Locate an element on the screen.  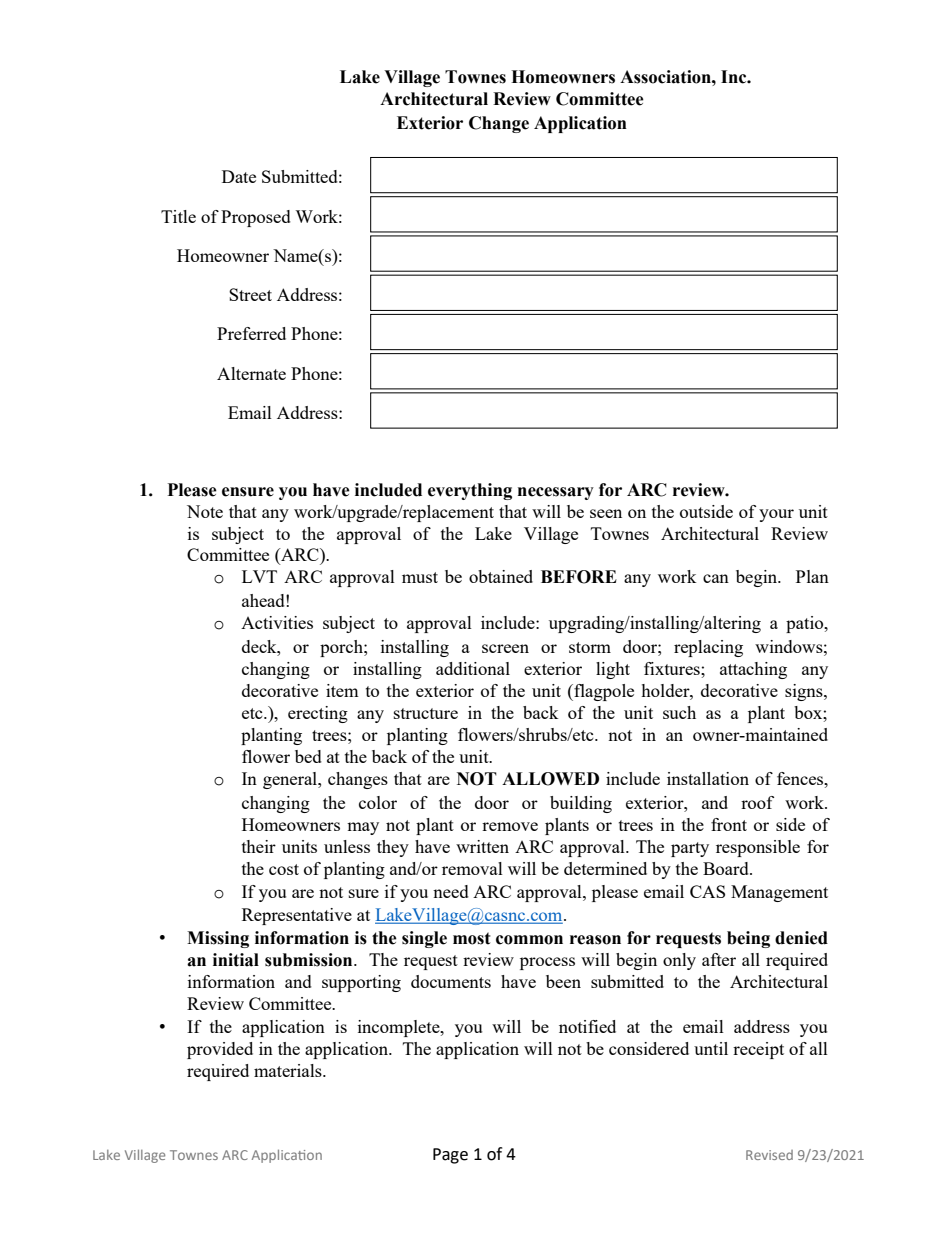
additional is located at coordinates (473, 668).
